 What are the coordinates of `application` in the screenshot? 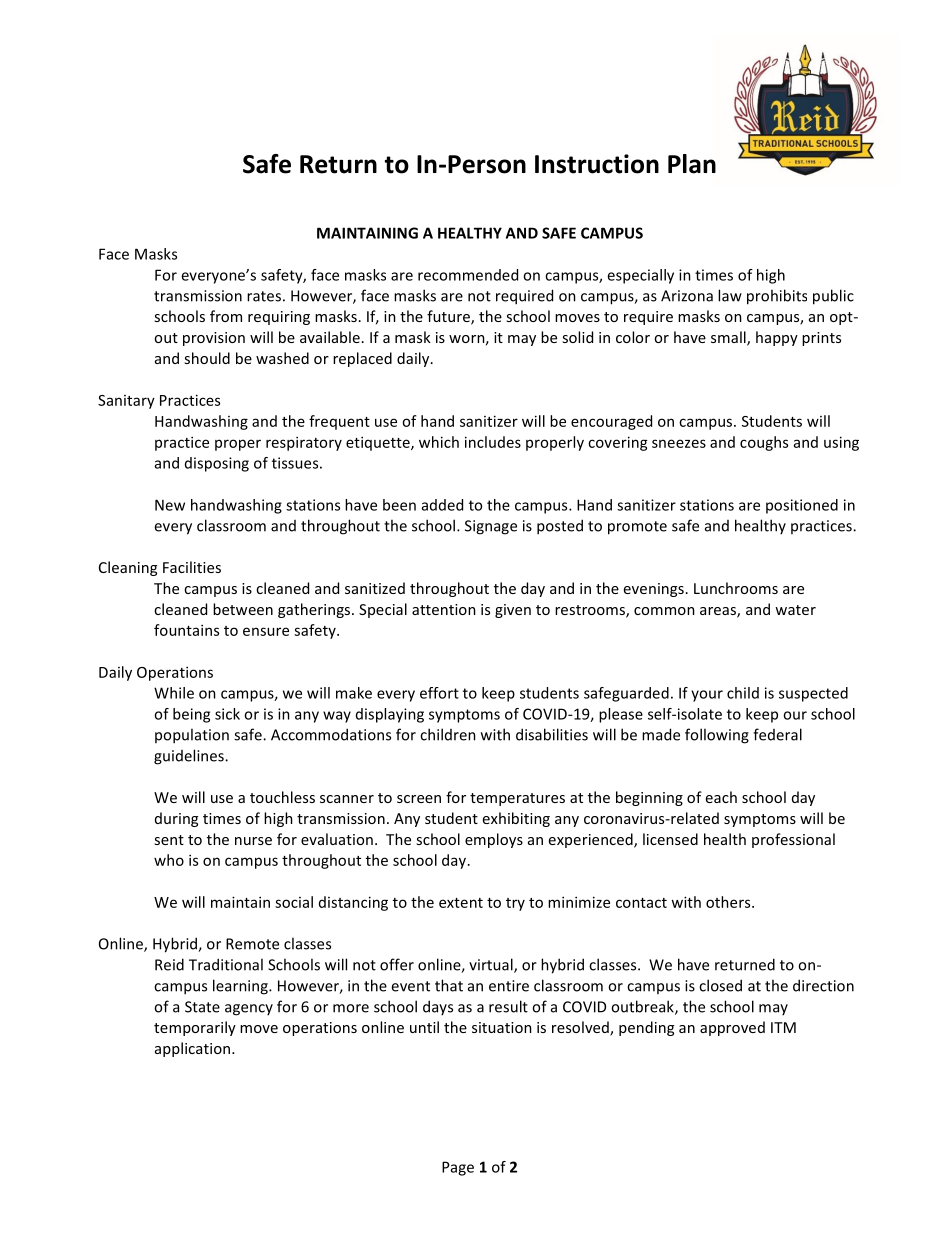 It's located at (194, 1049).
